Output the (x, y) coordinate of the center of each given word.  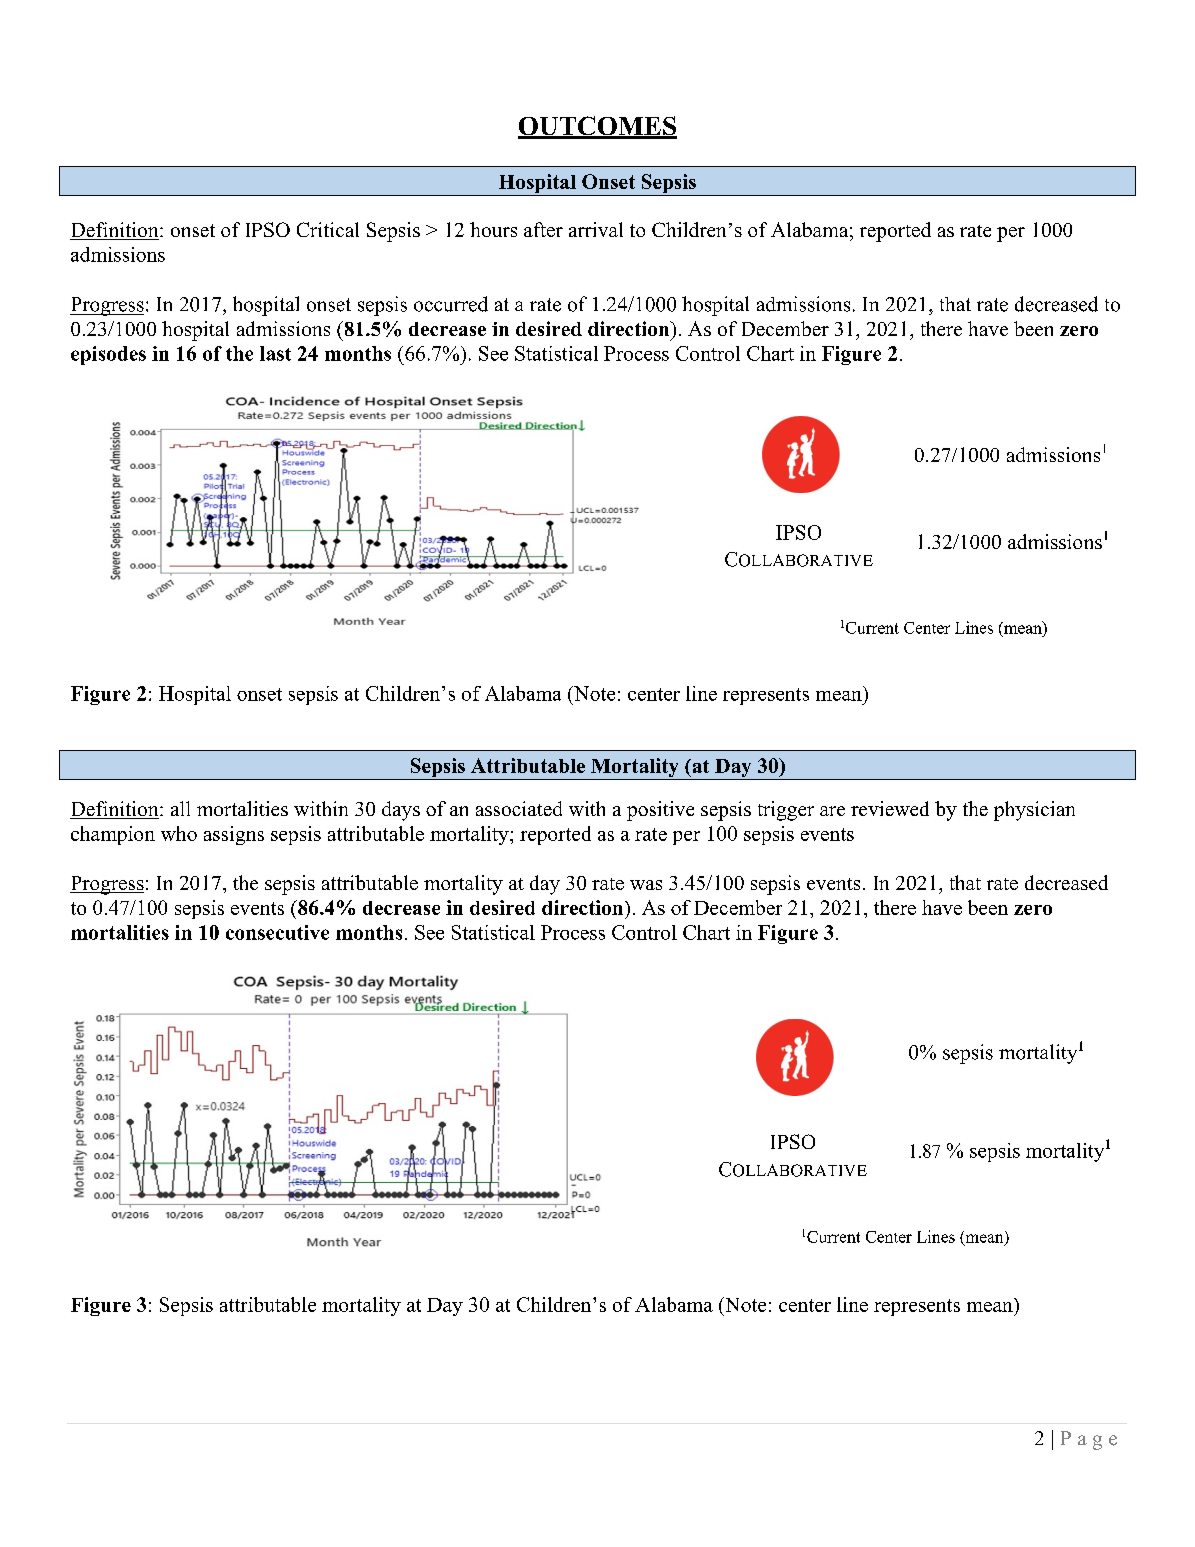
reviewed (890, 808)
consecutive (277, 932)
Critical (328, 229)
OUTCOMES (597, 127)
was (646, 885)
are (832, 811)
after (543, 229)
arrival (596, 229)
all (180, 808)
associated (519, 808)
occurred (451, 304)
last (275, 353)
